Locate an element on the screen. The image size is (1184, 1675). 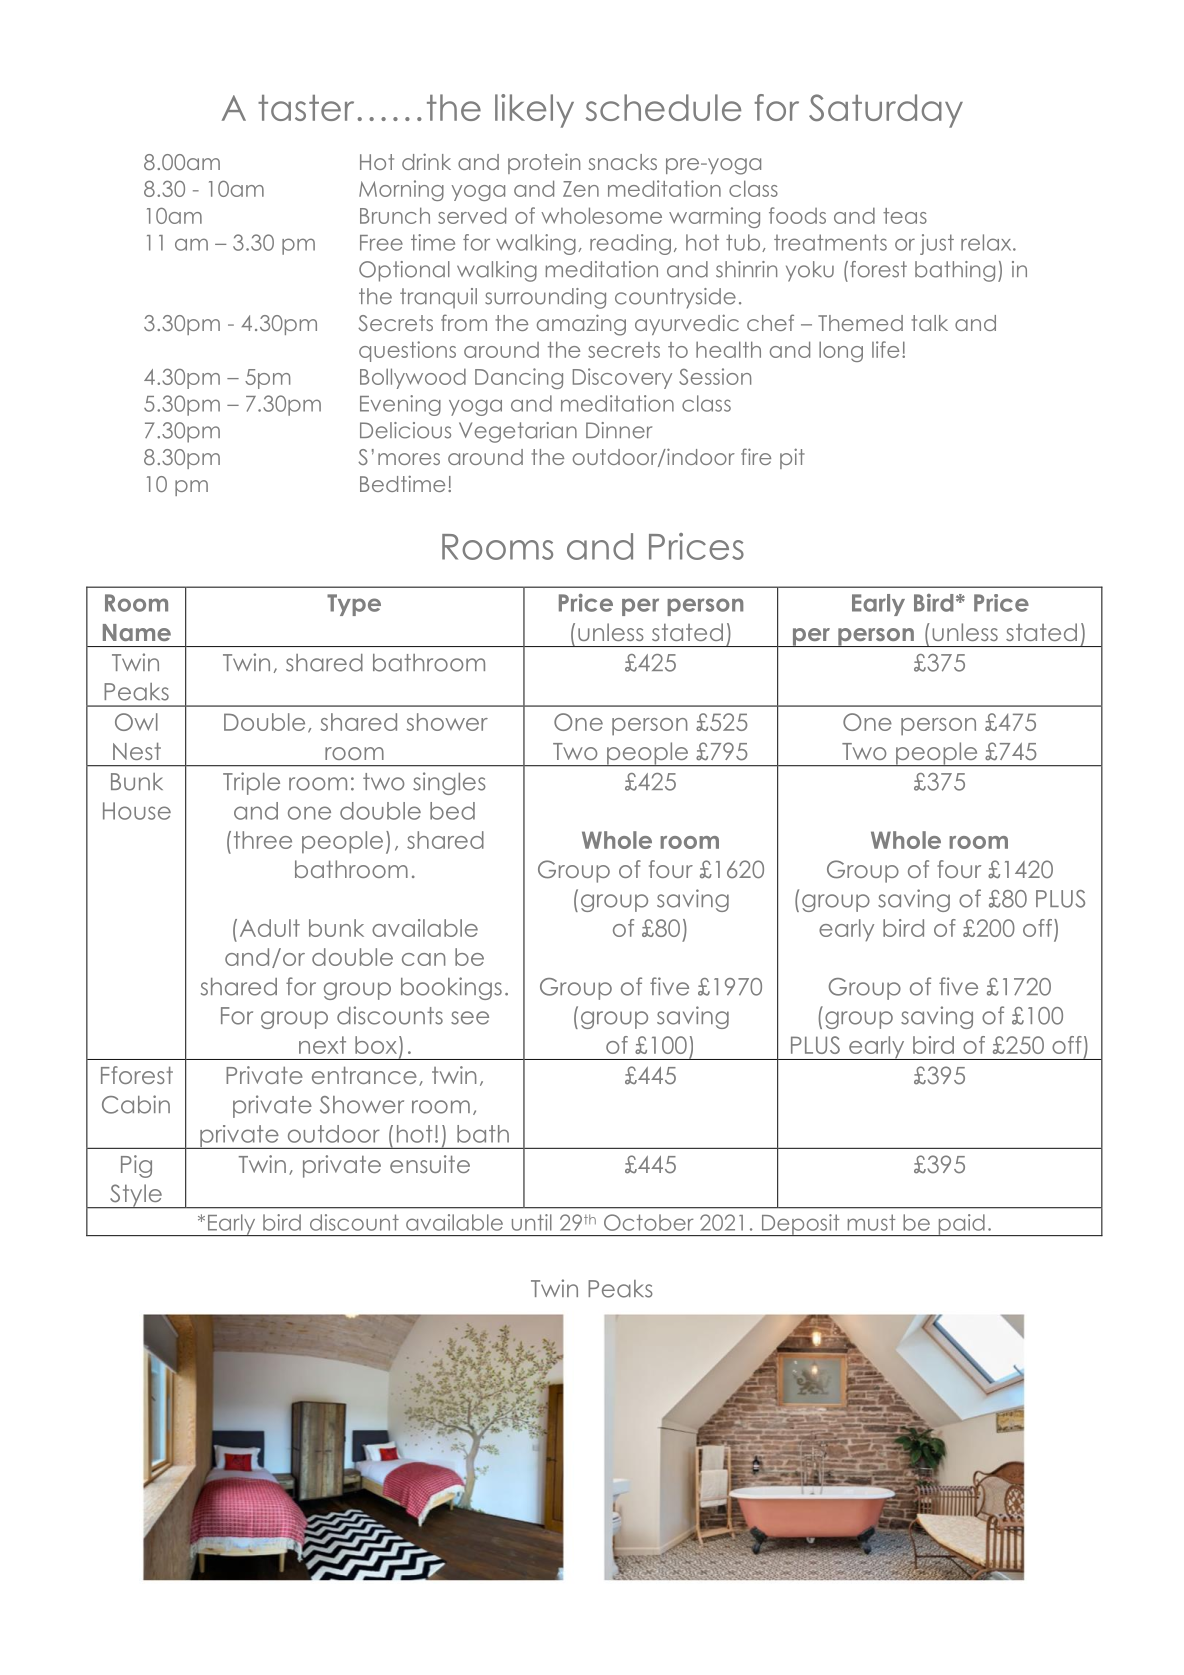
Dancing is located at coordinates (519, 378).
